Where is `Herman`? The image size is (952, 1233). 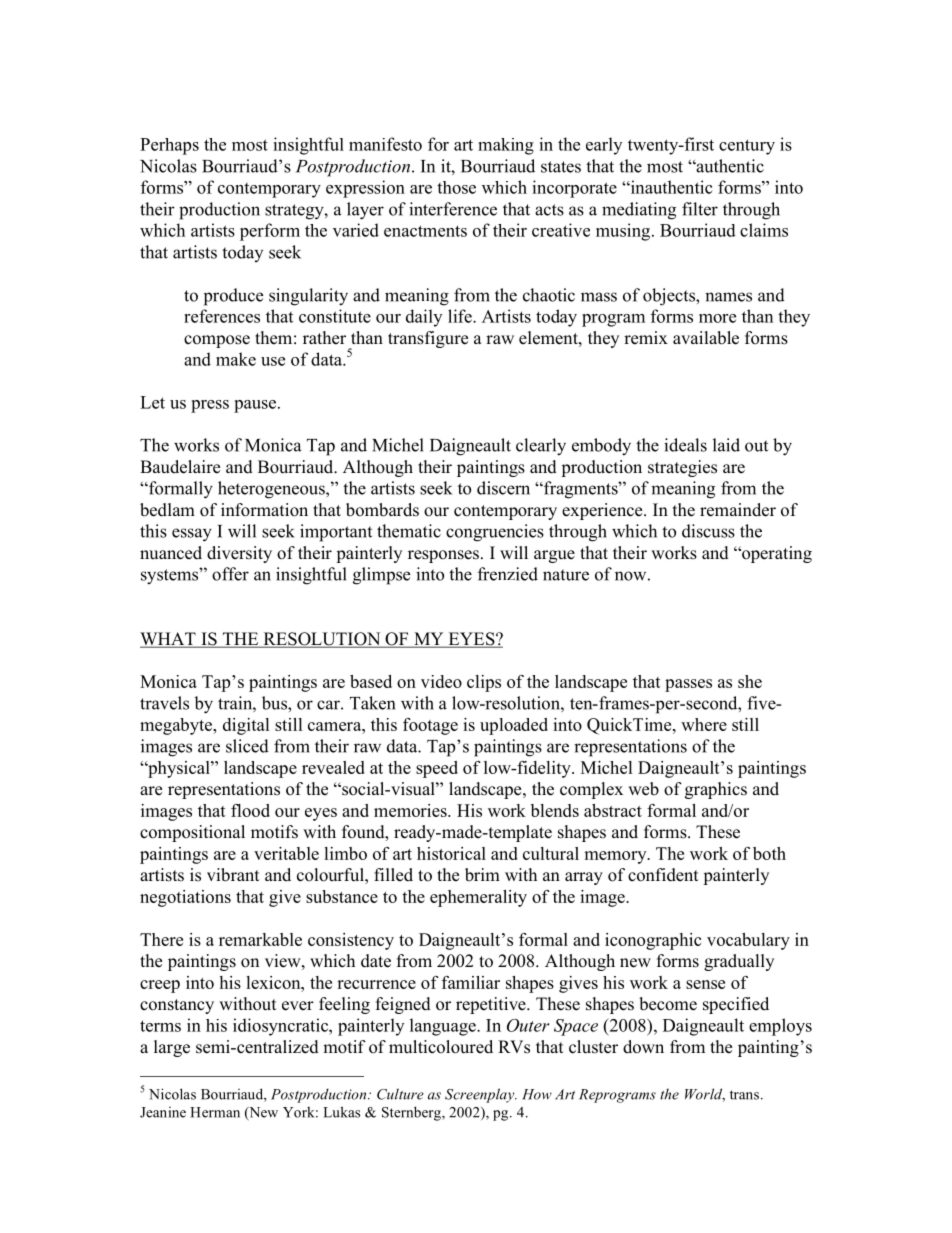
Herman is located at coordinates (215, 1112).
